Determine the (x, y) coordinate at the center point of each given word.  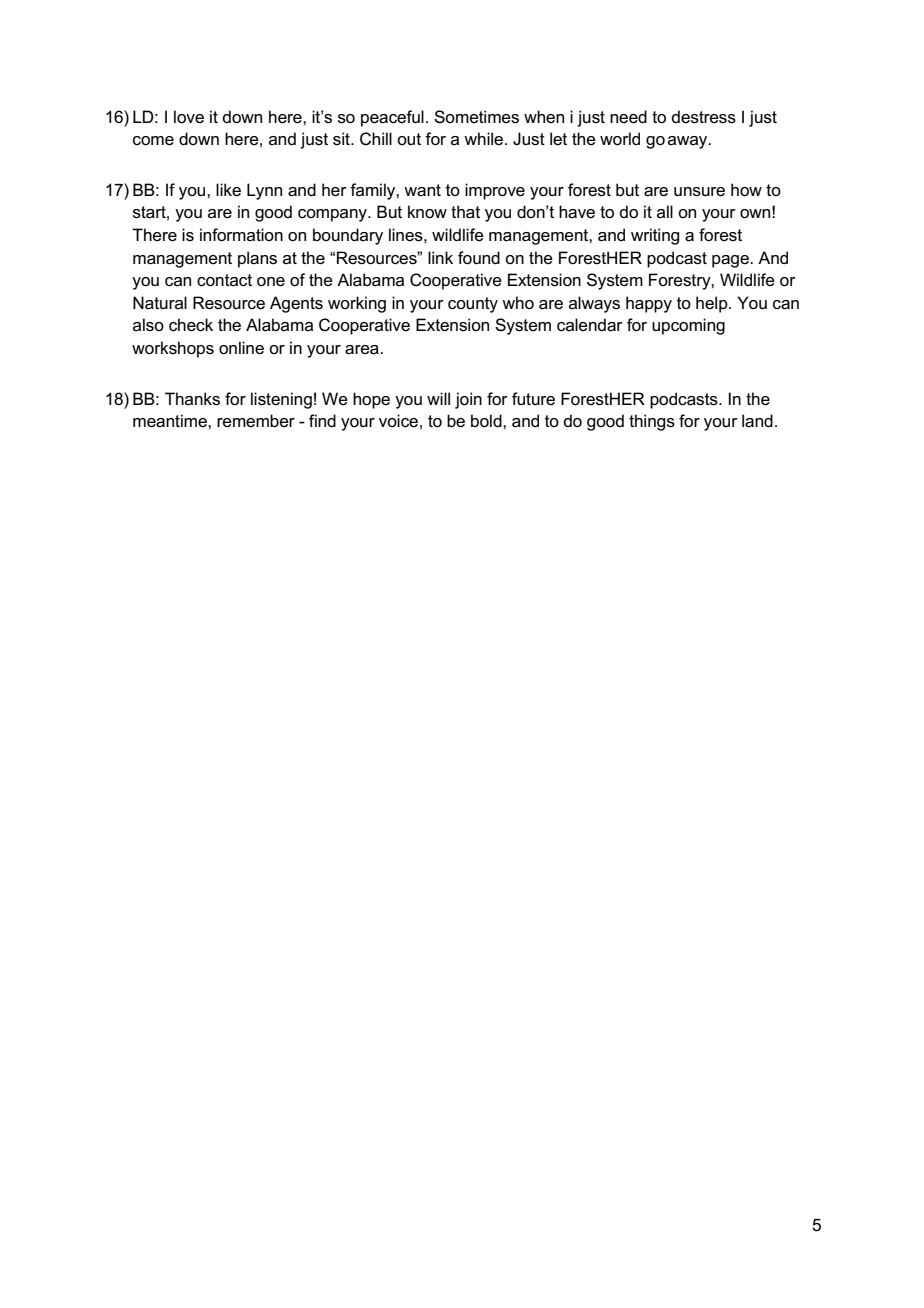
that (465, 212)
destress (703, 117)
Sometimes (476, 117)
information (241, 235)
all (665, 211)
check (191, 325)
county (473, 305)
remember (256, 421)
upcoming (688, 326)
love (189, 117)
